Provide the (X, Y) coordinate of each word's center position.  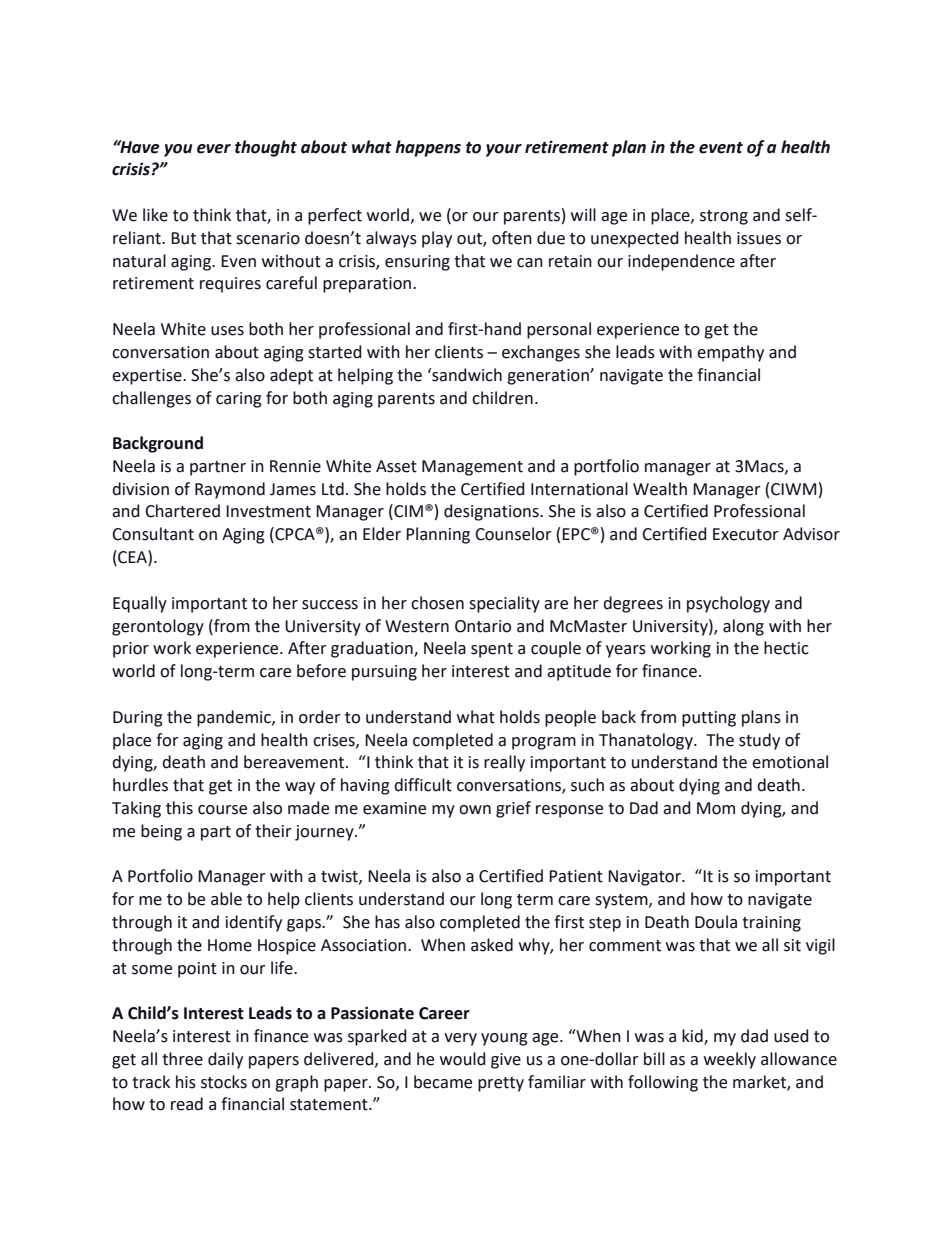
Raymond (230, 490)
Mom (716, 808)
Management (472, 468)
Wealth (660, 489)
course (222, 810)
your (504, 150)
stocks (224, 1082)
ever (214, 149)
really (504, 763)
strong (724, 217)
